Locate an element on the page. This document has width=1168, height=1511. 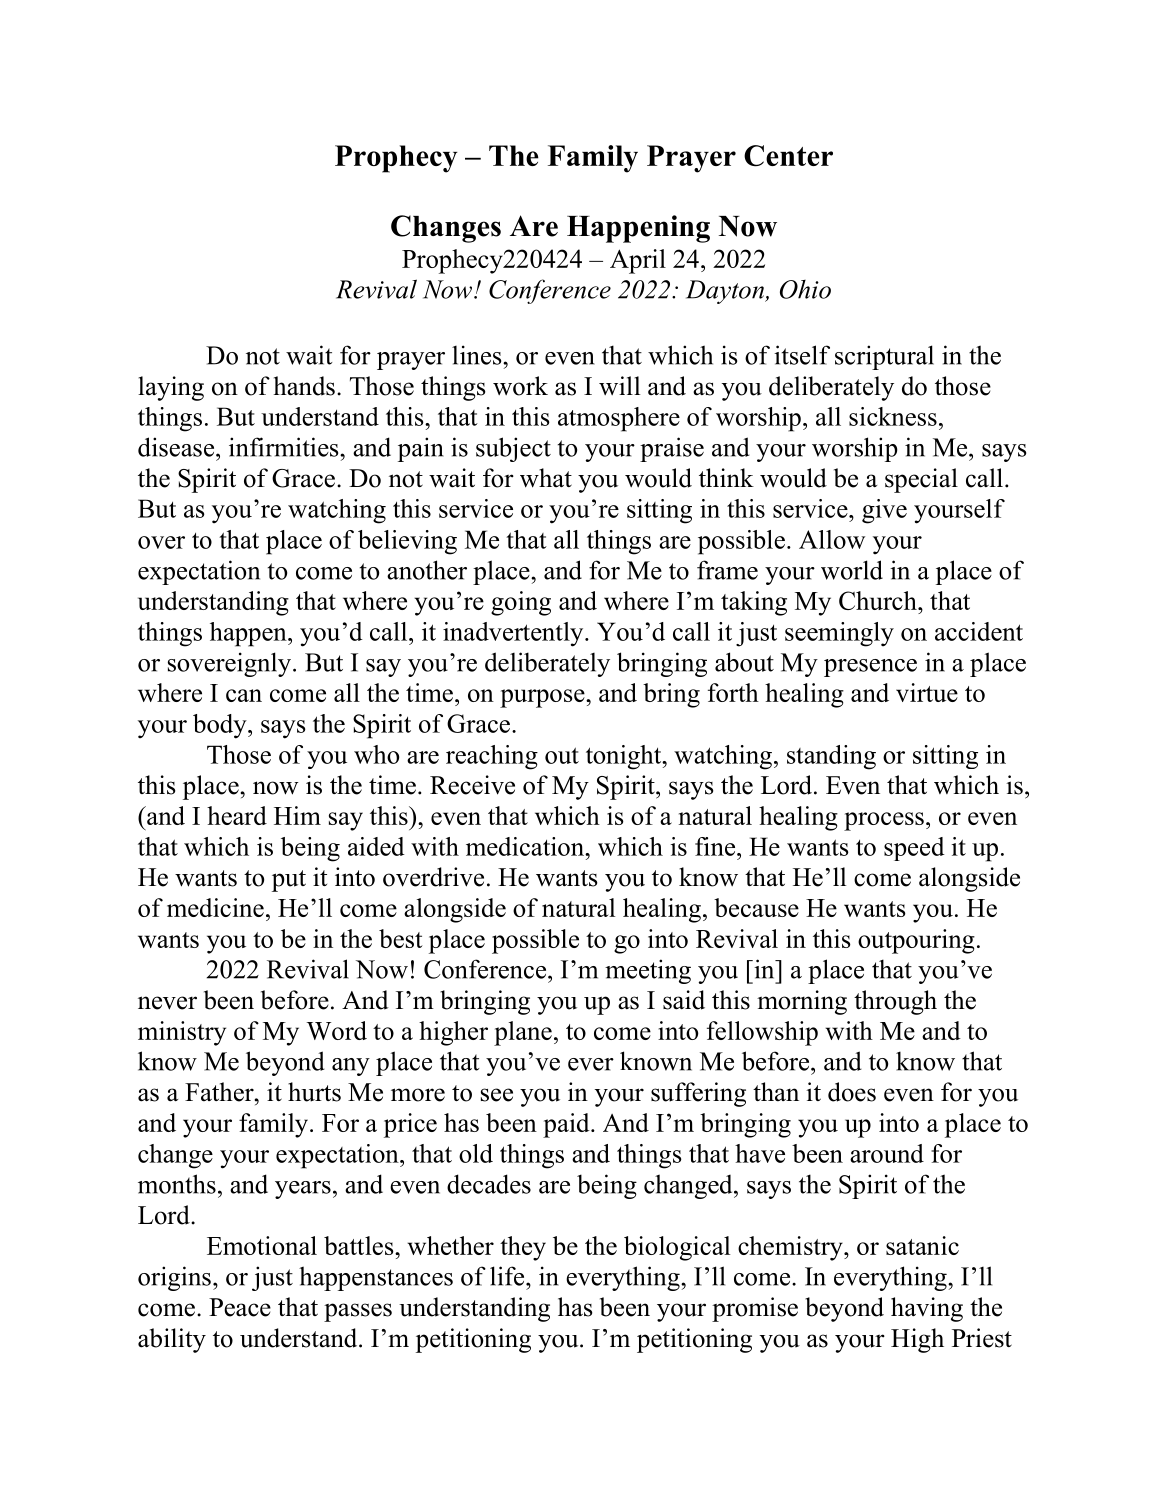
meeting is located at coordinates (648, 971).
